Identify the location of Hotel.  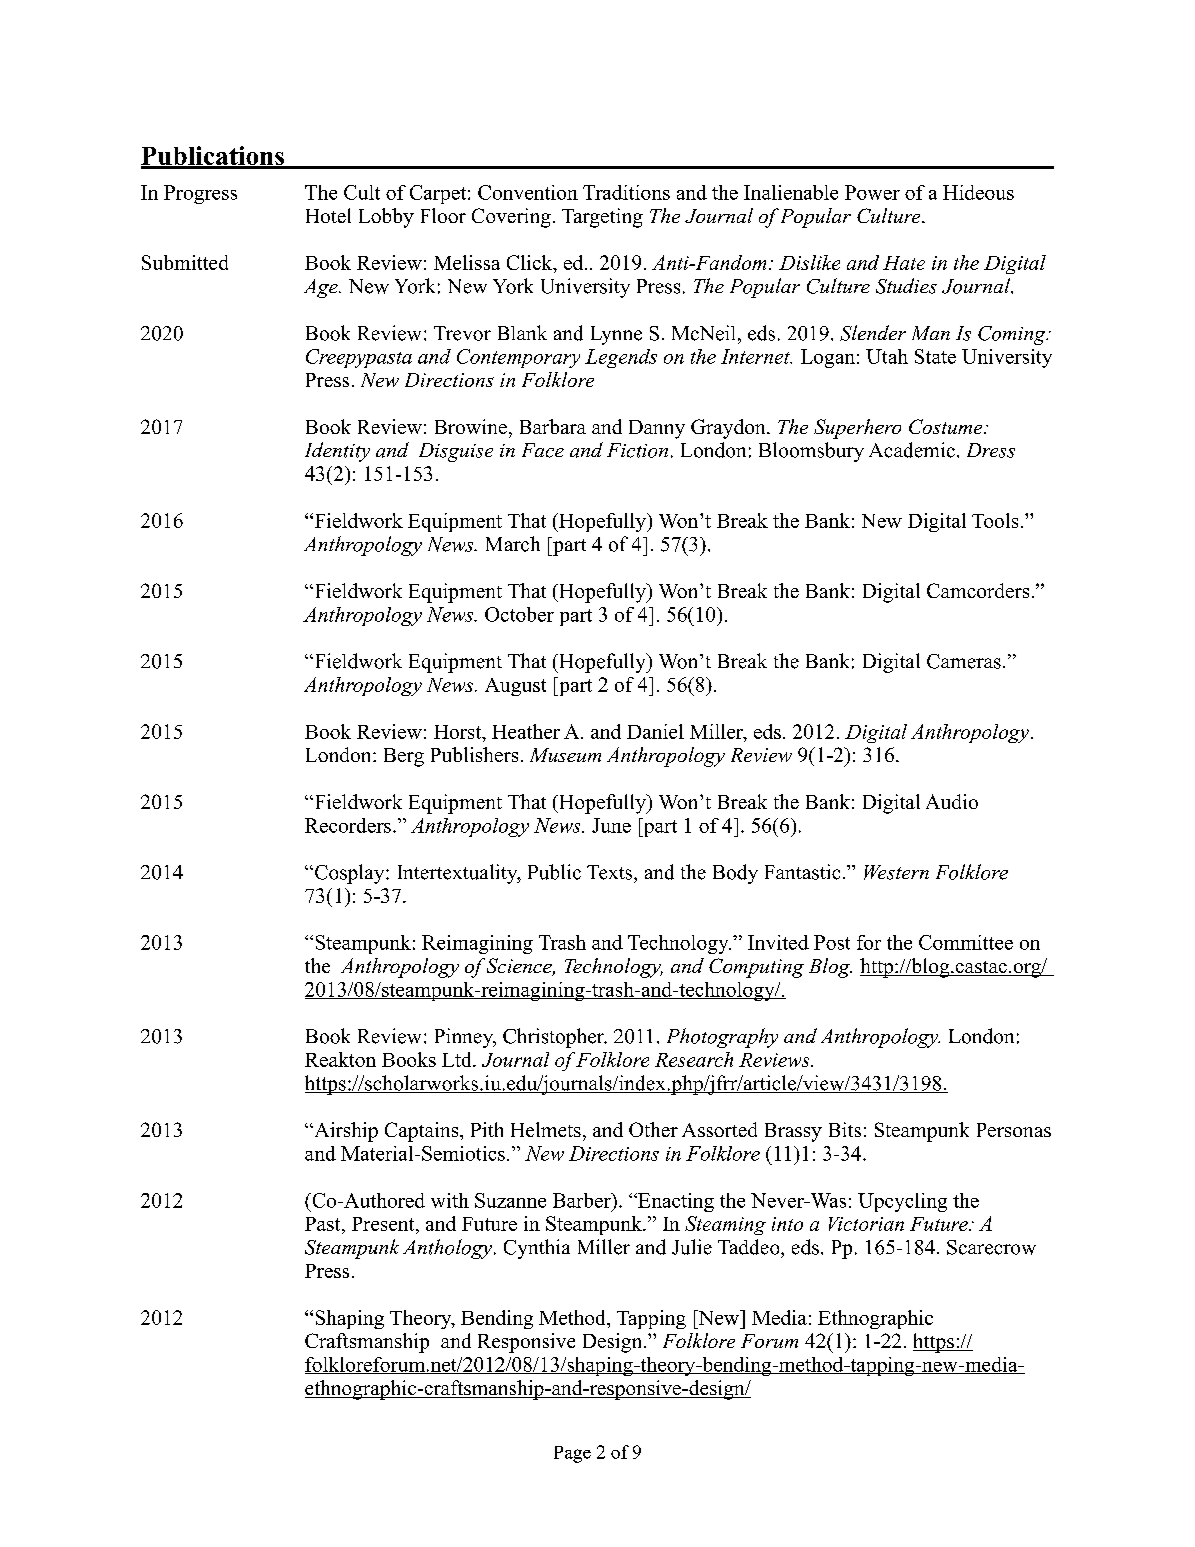
(328, 215).
